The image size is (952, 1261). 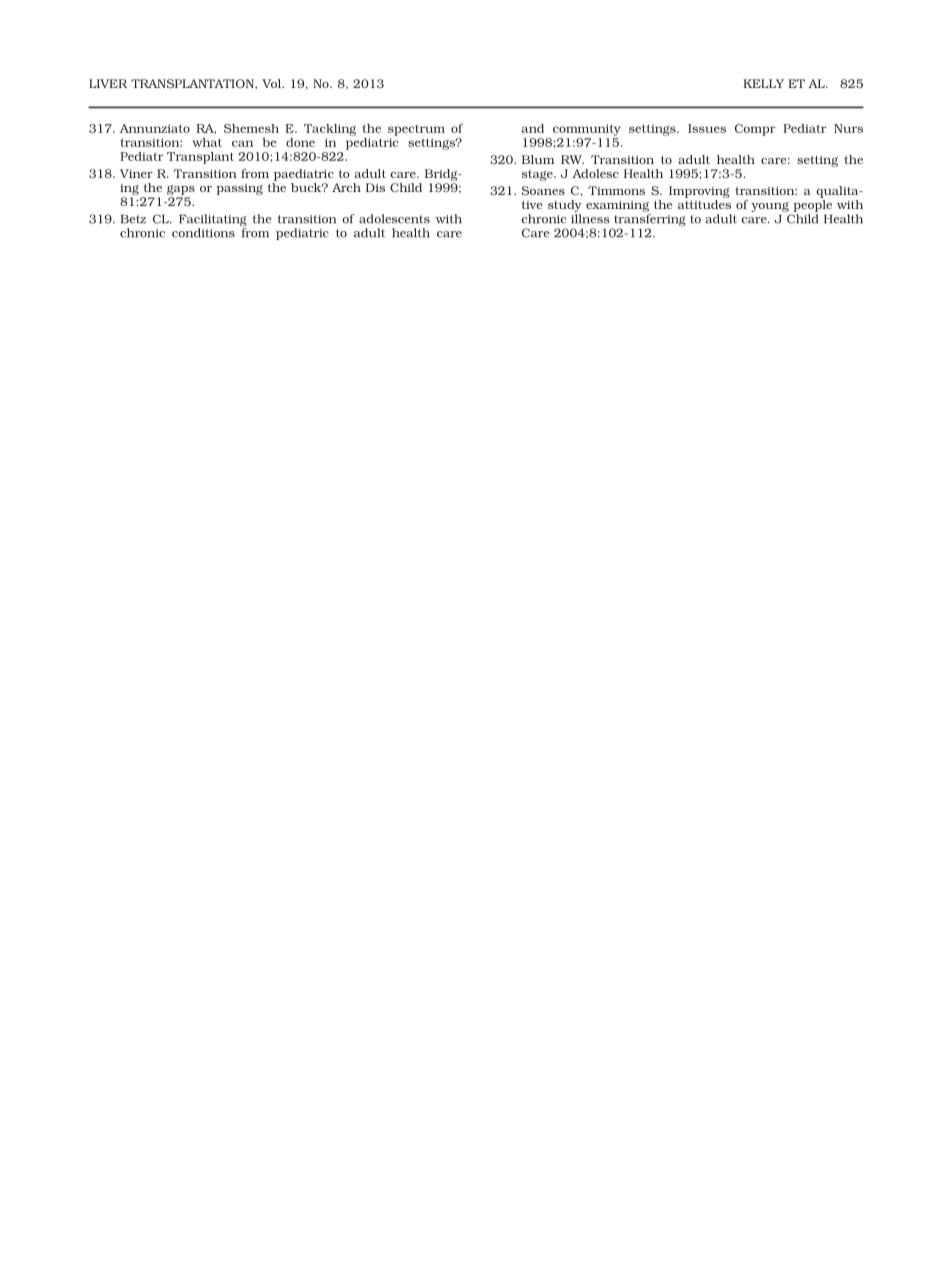 I want to click on conditions, so click(x=203, y=233).
